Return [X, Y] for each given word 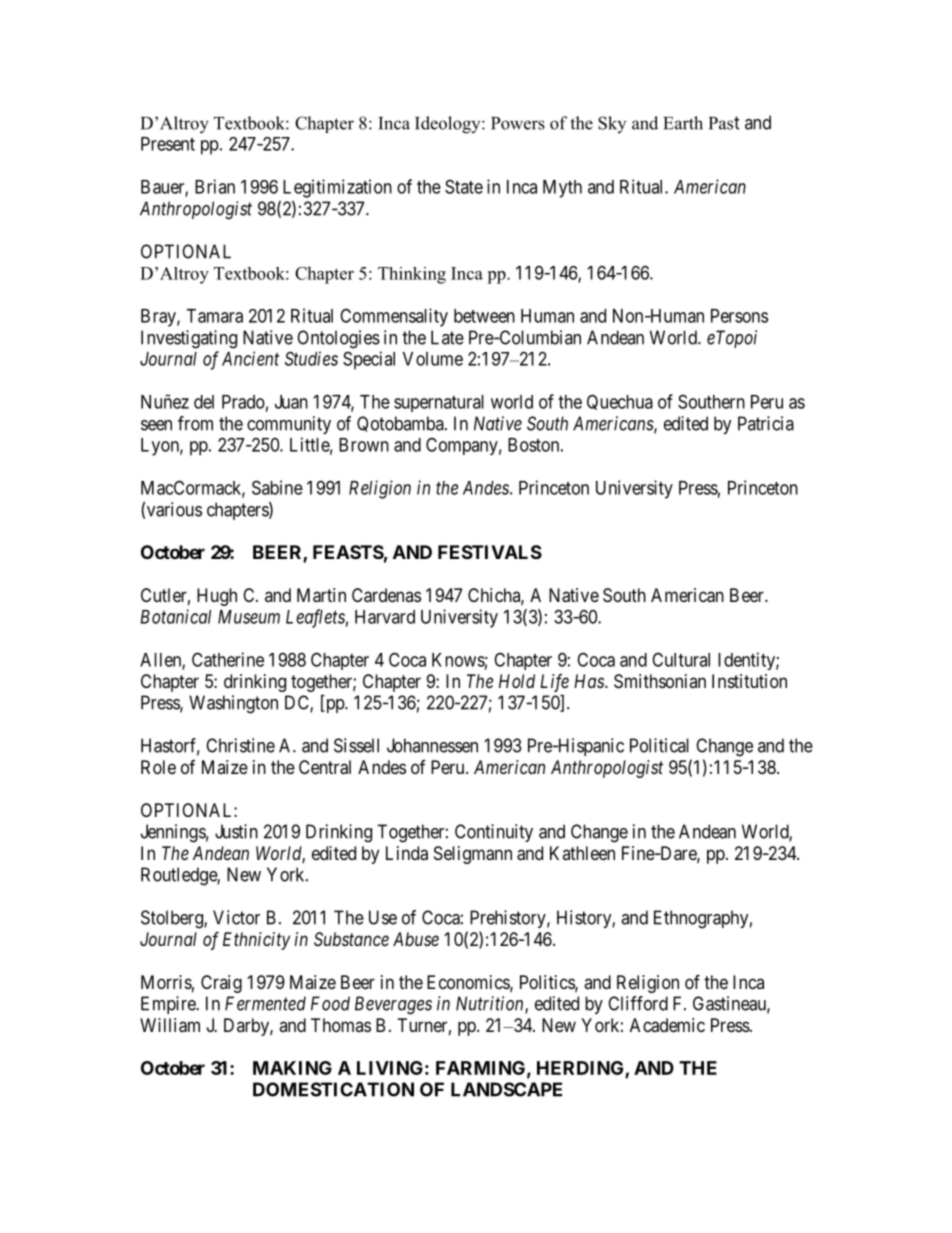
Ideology [449, 125]
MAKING [292, 1068]
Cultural [681, 659]
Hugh [217, 597]
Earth [683, 123]
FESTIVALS [490, 552]
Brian [215, 186]
